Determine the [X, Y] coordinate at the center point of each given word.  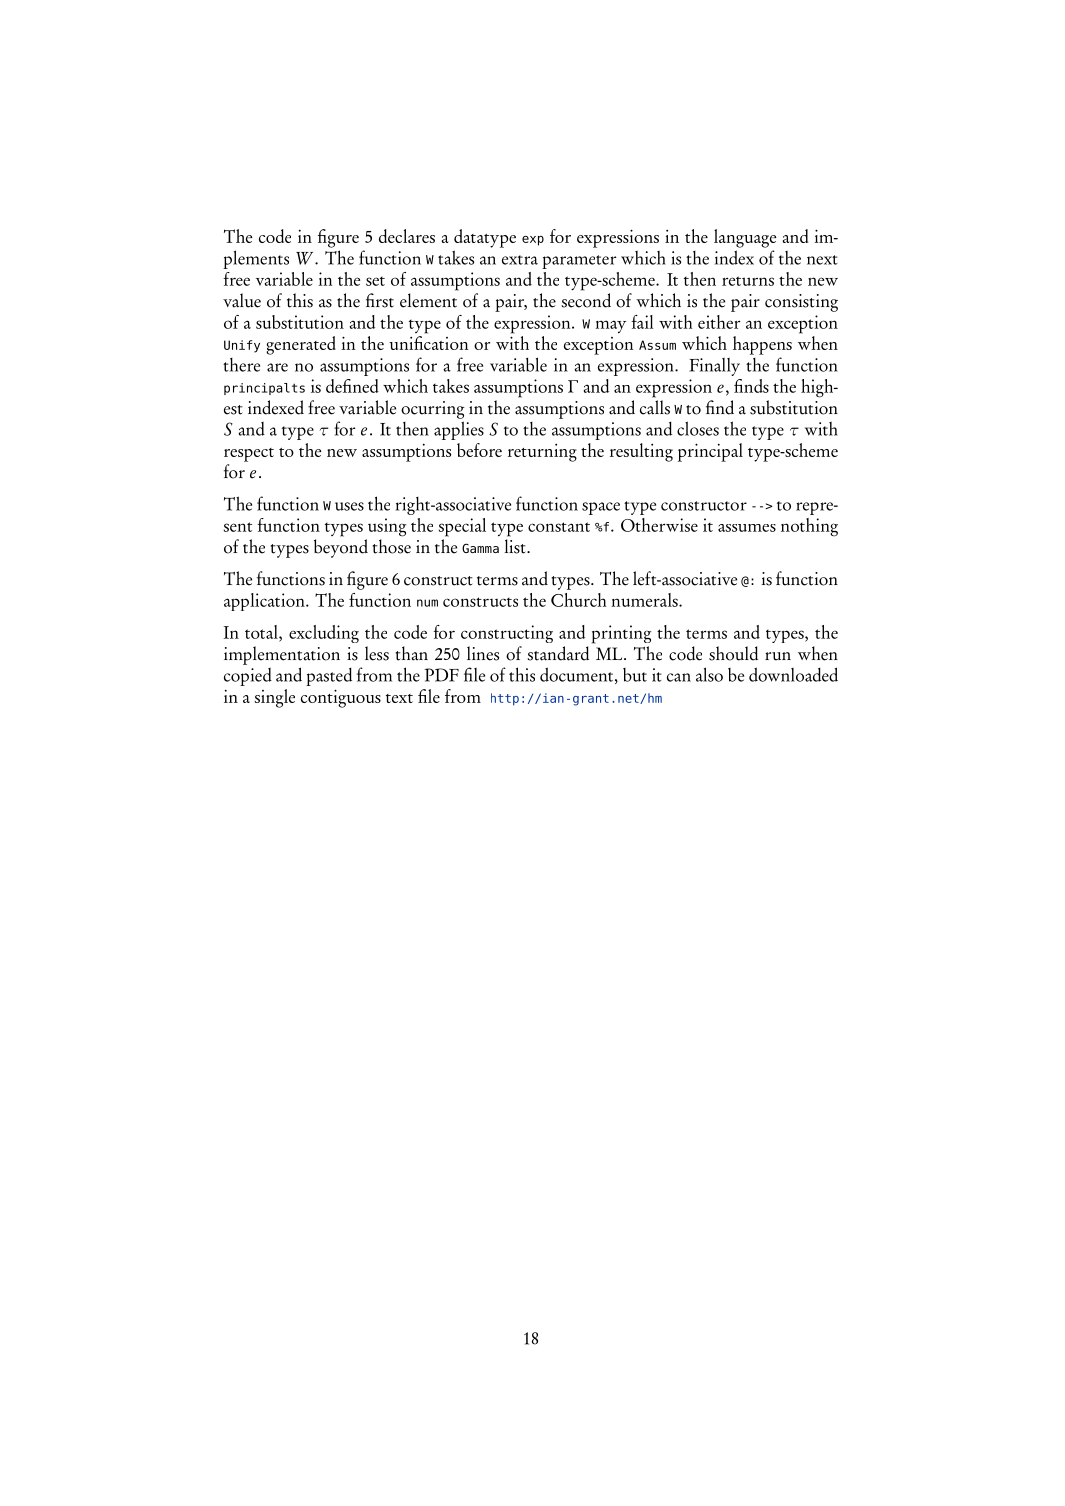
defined [352, 386]
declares [407, 236]
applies [459, 430]
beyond [341, 548]
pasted [329, 677]
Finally [714, 367]
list [516, 546]
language [745, 238]
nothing [809, 527]
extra [520, 260]
